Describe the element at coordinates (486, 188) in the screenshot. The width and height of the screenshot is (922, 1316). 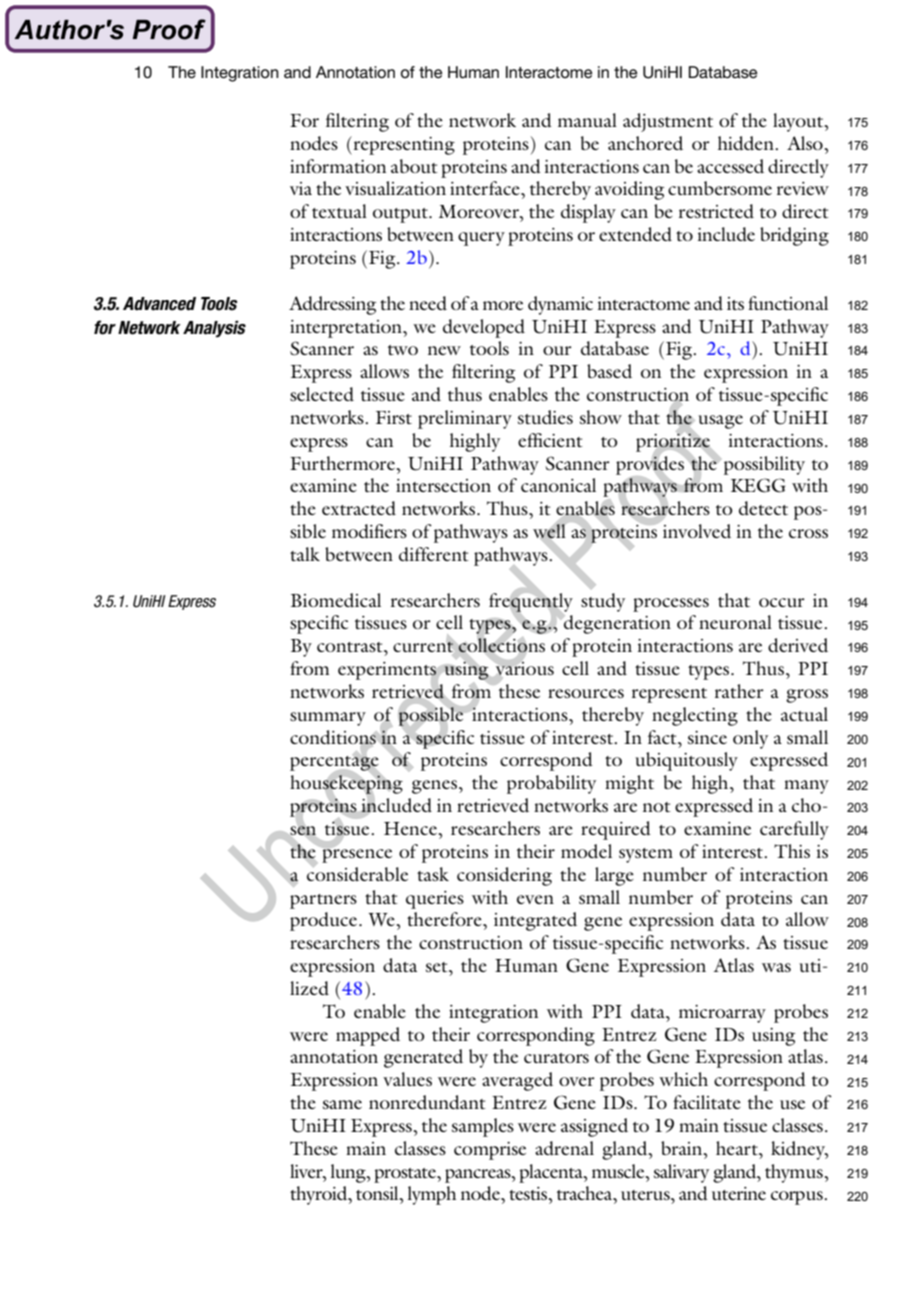
I see `interface` at that location.
